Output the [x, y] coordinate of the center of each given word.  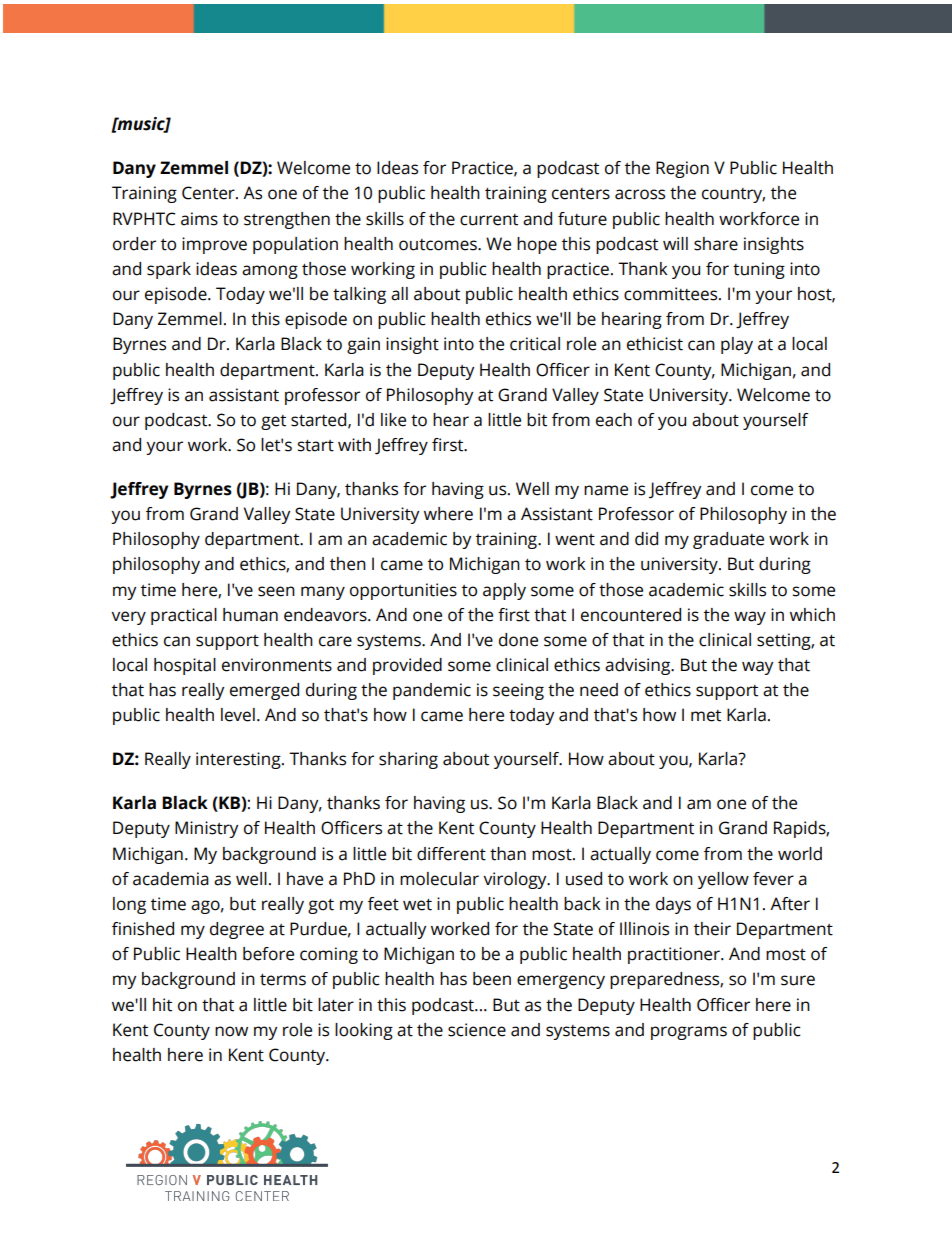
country [733, 195]
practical [184, 616]
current [489, 220]
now [231, 1031]
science [477, 1030]
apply [504, 591]
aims [199, 219]
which [812, 615]
